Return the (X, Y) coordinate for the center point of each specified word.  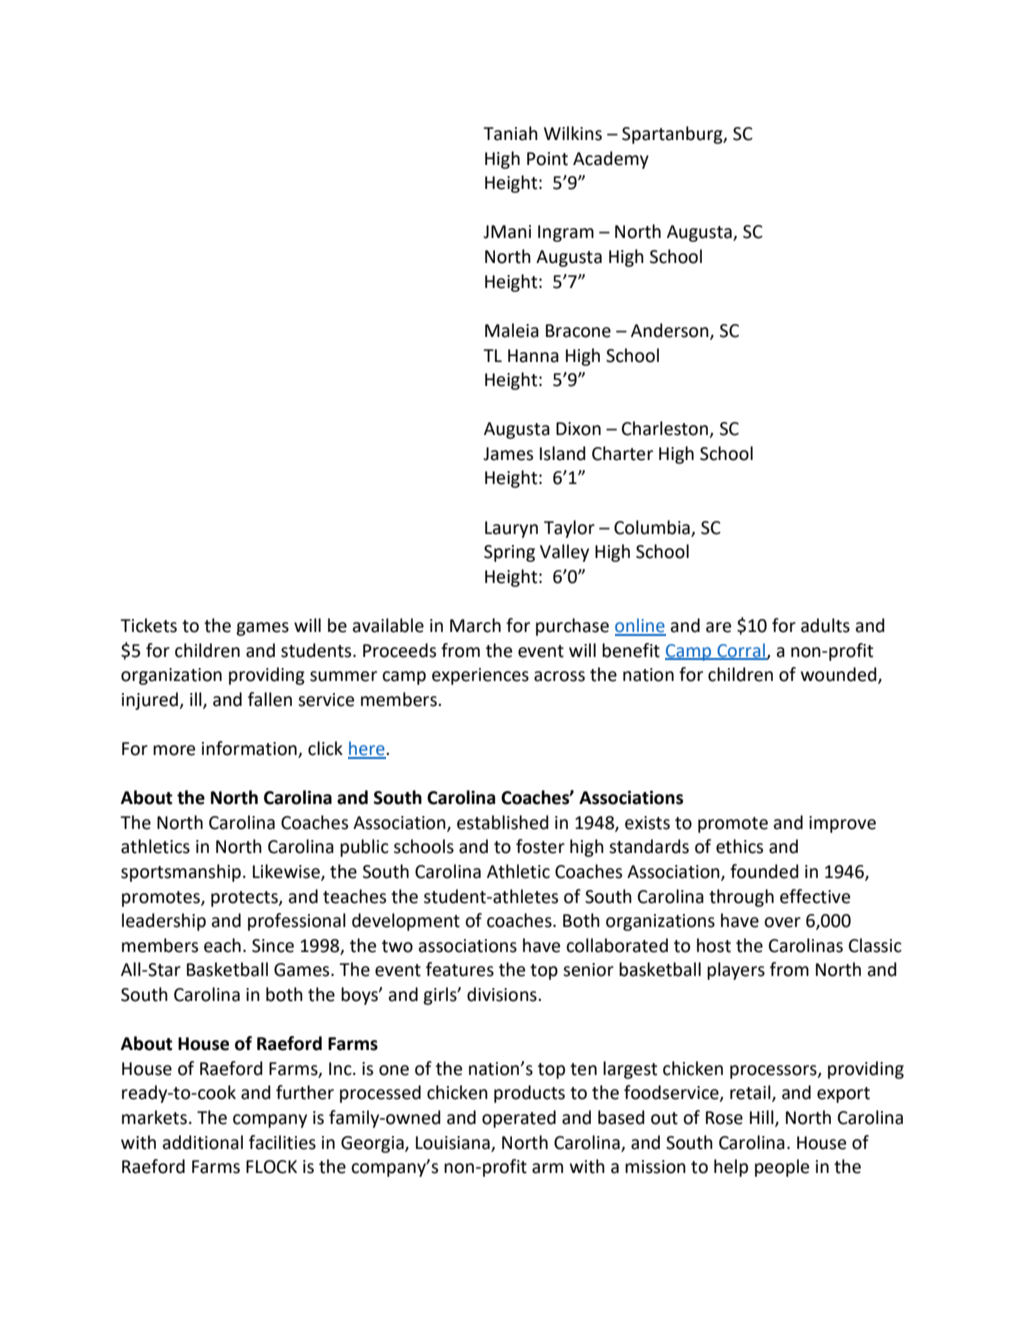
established (503, 822)
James (508, 454)
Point (547, 159)
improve (842, 824)
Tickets (148, 625)
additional (202, 1142)
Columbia (652, 527)
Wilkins (573, 133)
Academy (611, 160)
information (250, 749)
